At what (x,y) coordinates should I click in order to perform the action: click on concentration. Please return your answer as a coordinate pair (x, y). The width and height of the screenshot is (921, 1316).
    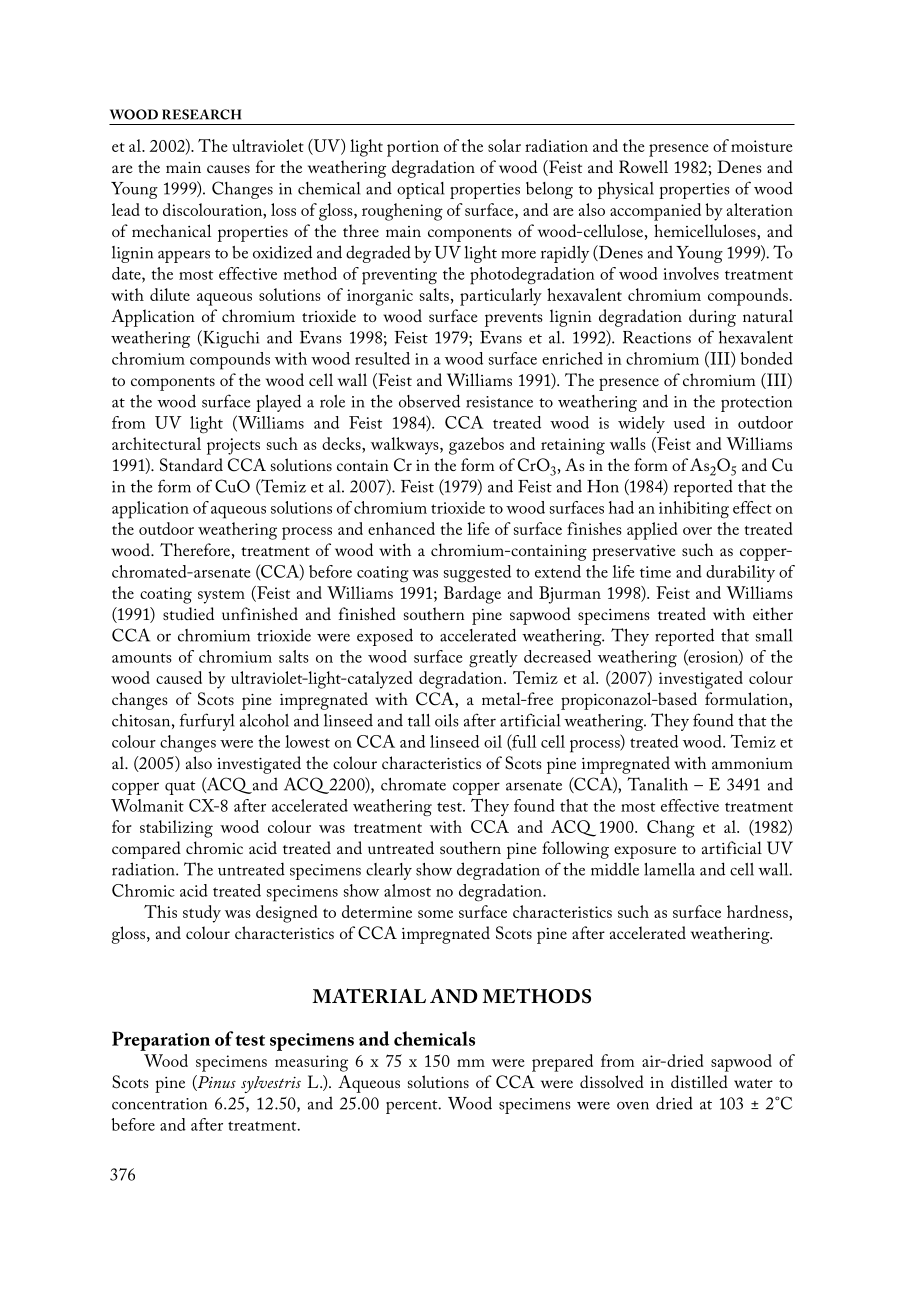
    Looking at the image, I should click on (159, 1104).
